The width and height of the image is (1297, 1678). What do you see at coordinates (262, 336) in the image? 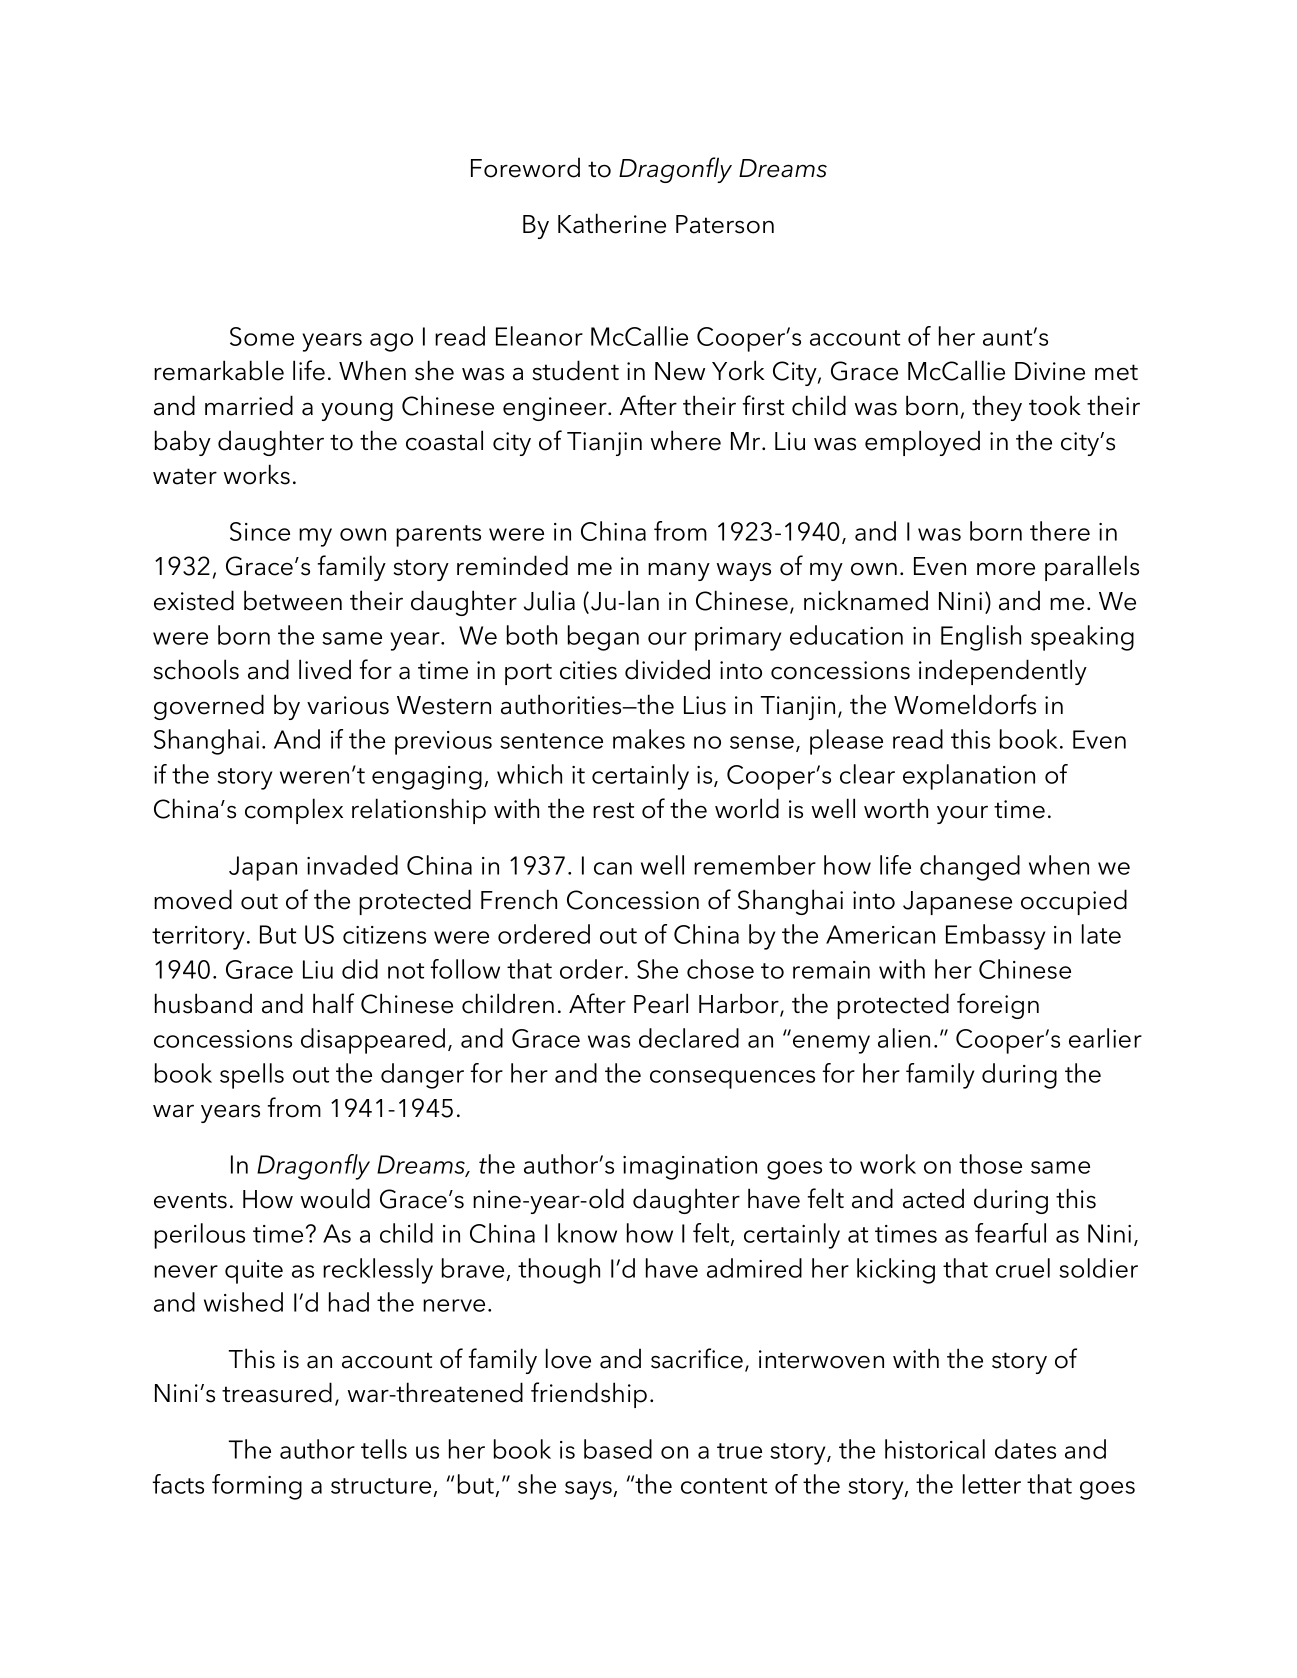
I see `Some` at bounding box center [262, 336].
